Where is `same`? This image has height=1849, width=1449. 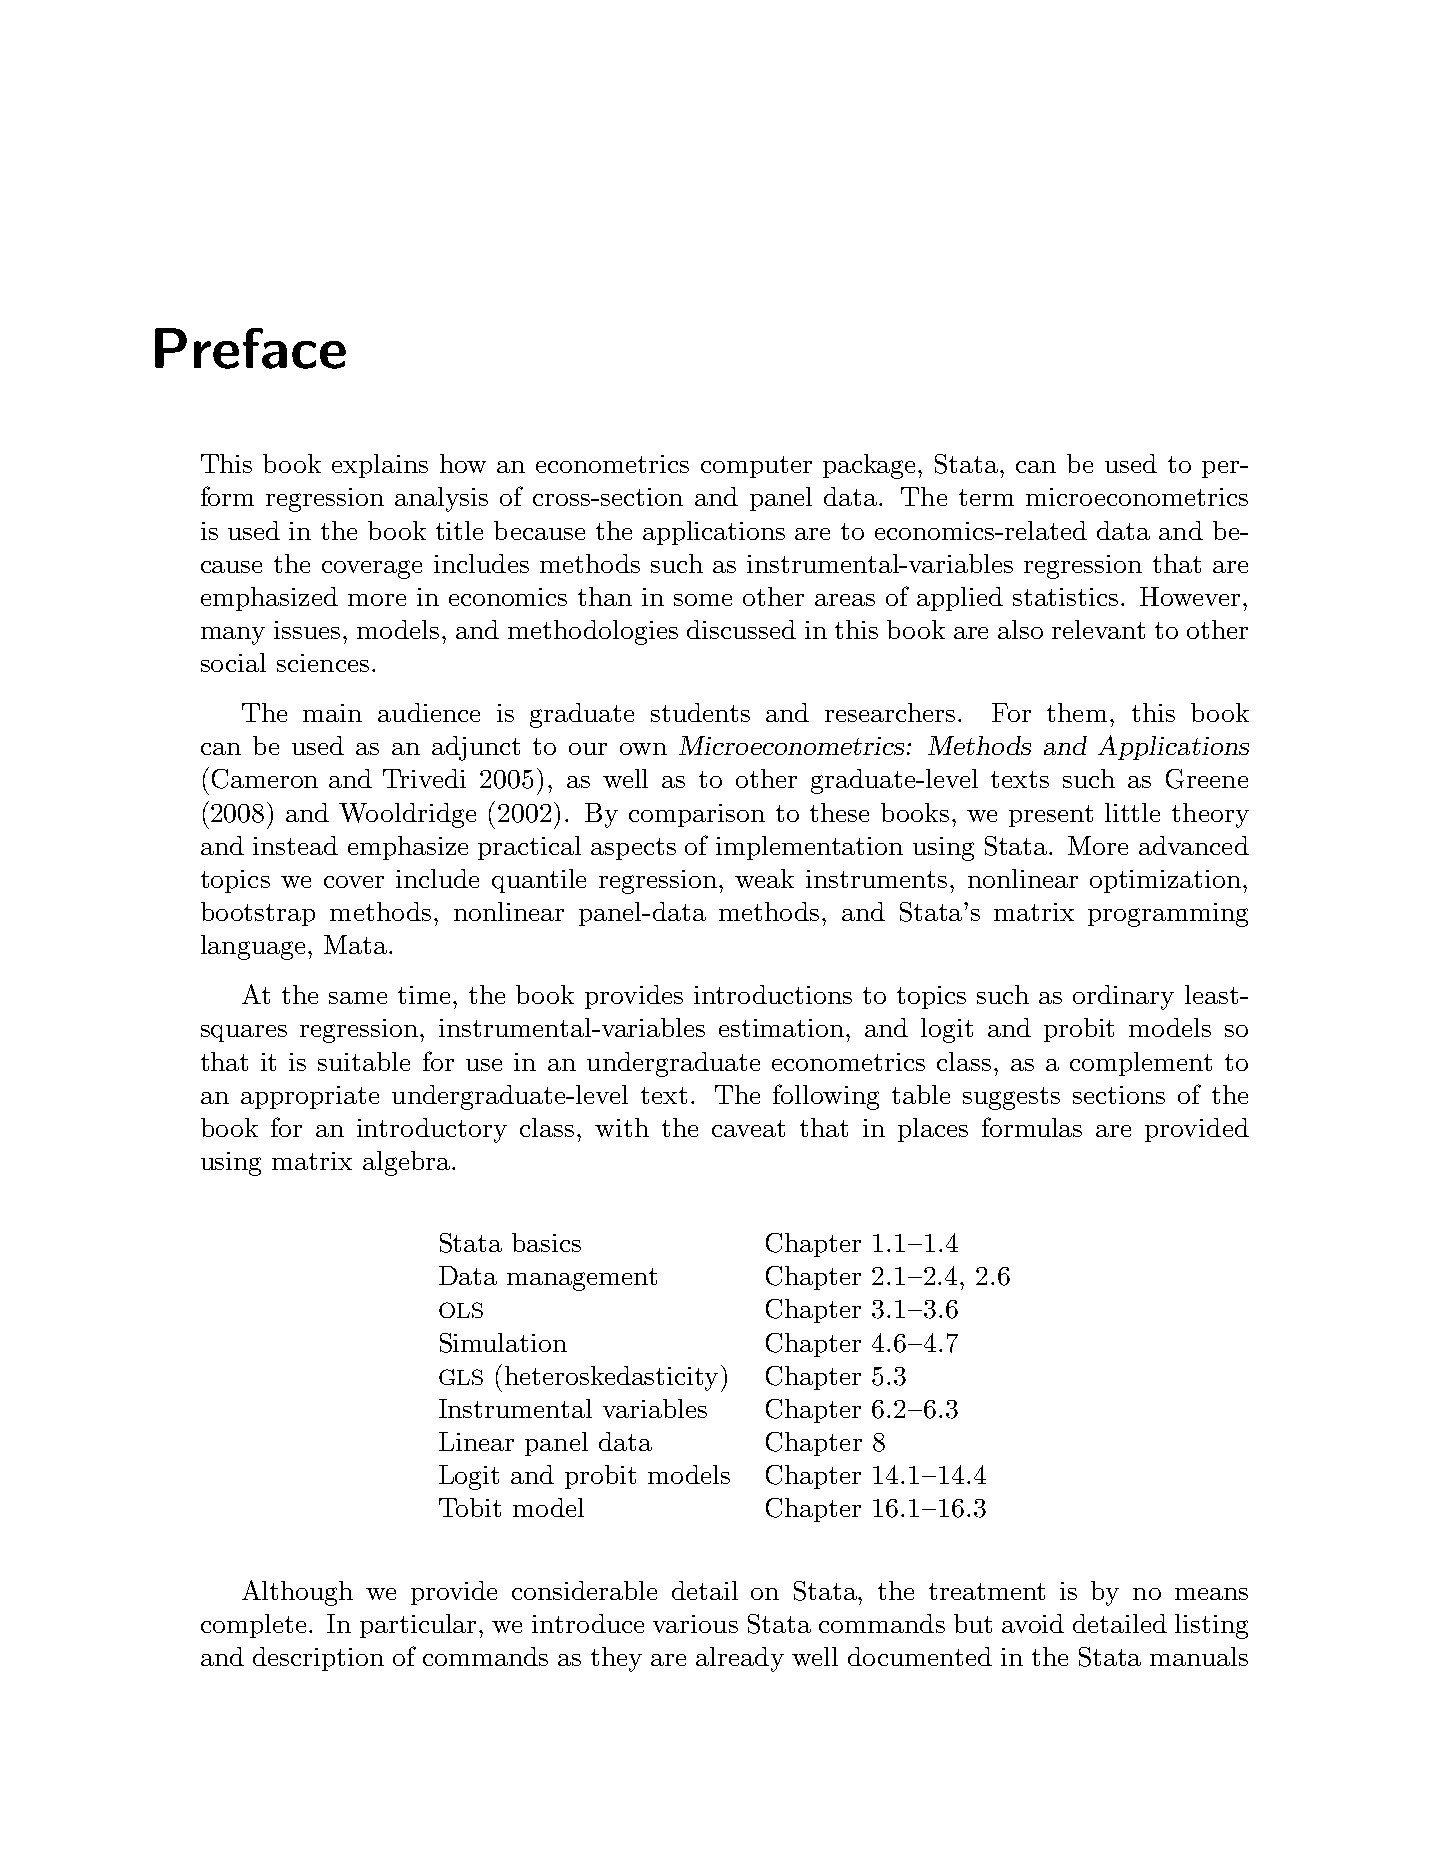
same is located at coordinates (358, 998).
